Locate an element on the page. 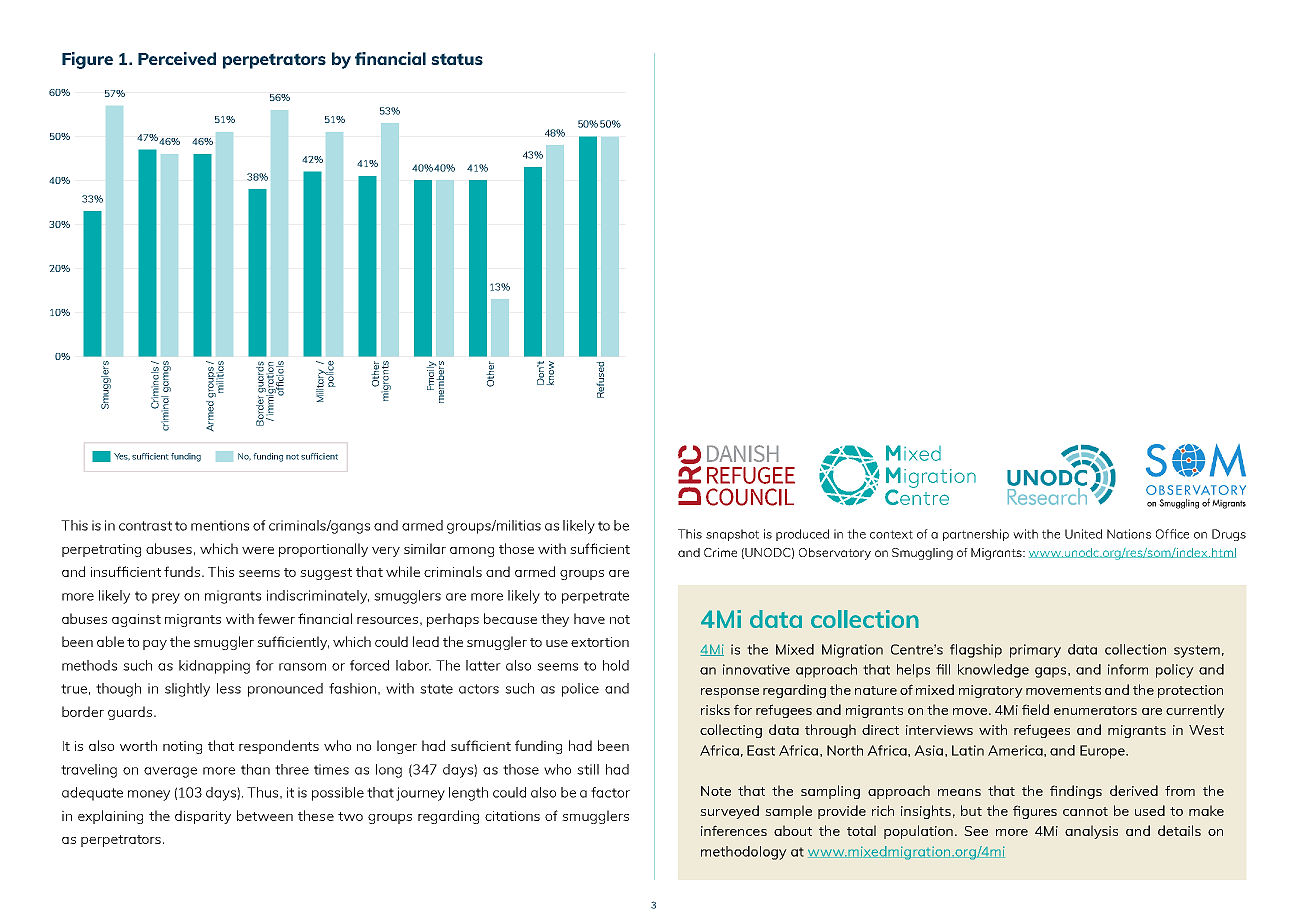 The width and height of the page is (1308, 924). Nations is located at coordinates (1129, 534).
